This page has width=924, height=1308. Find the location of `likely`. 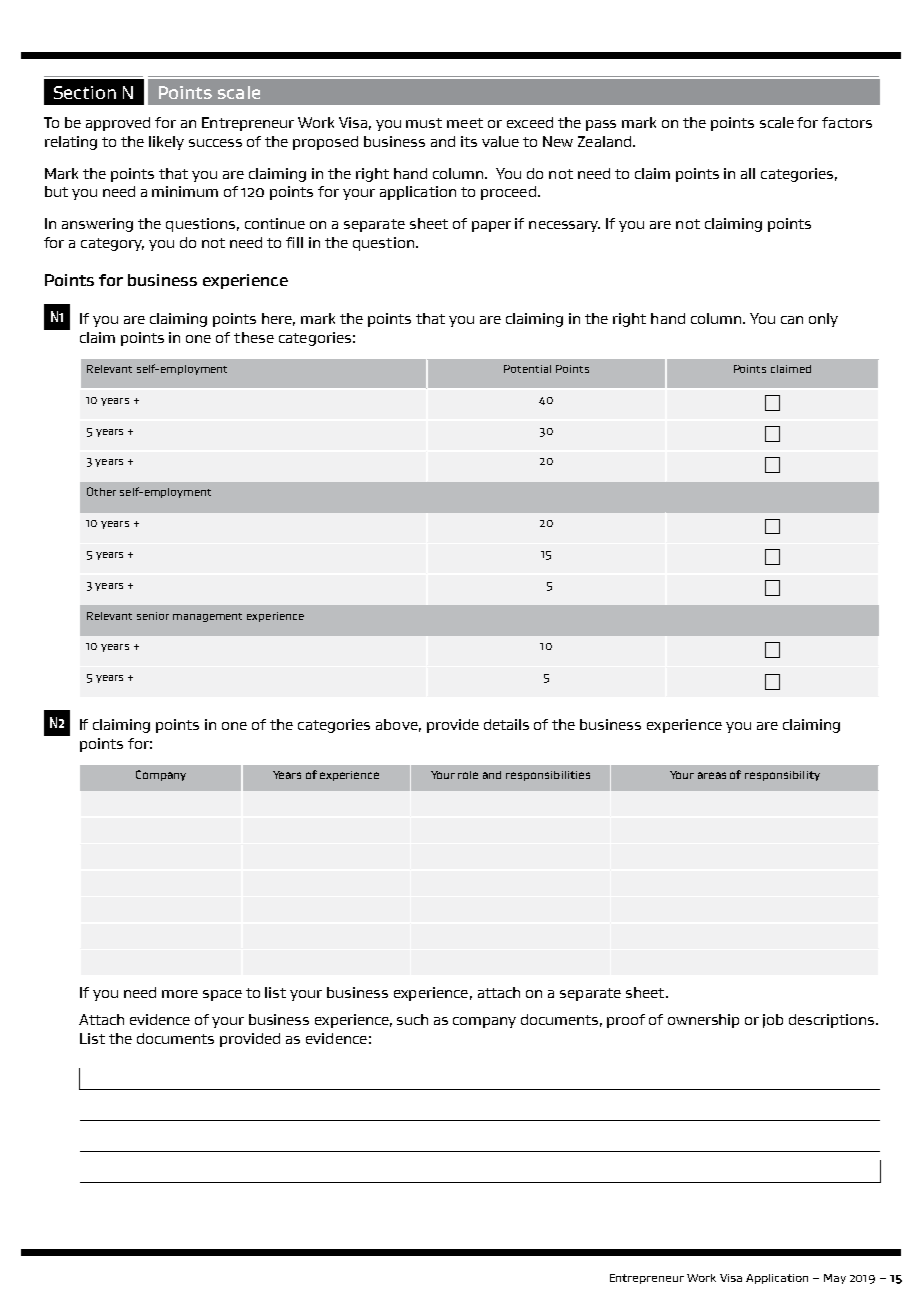

likely is located at coordinates (166, 143).
